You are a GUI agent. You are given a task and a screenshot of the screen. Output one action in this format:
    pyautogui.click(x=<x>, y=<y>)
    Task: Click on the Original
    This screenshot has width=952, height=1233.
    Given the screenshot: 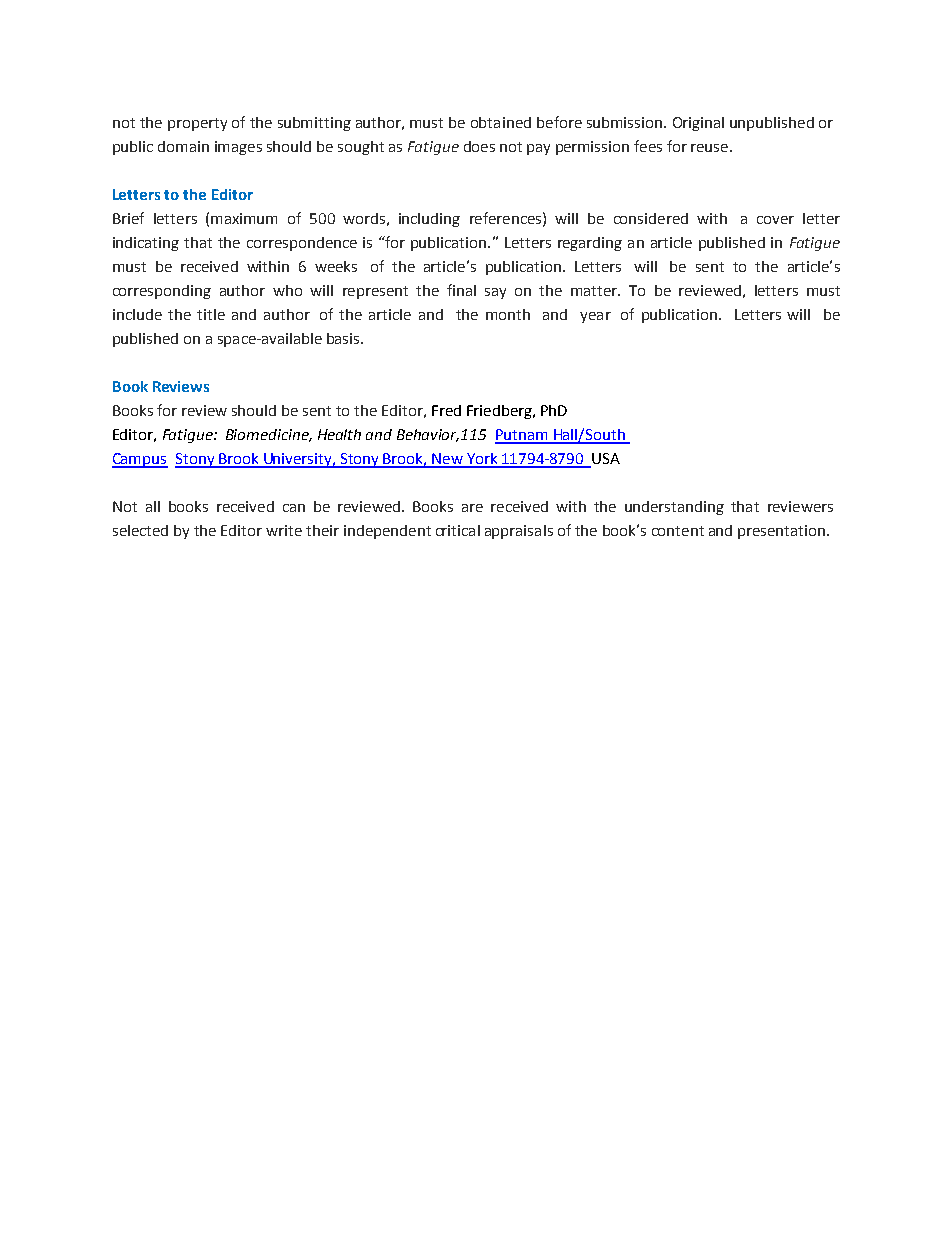 What is the action you would take?
    pyautogui.click(x=698, y=124)
